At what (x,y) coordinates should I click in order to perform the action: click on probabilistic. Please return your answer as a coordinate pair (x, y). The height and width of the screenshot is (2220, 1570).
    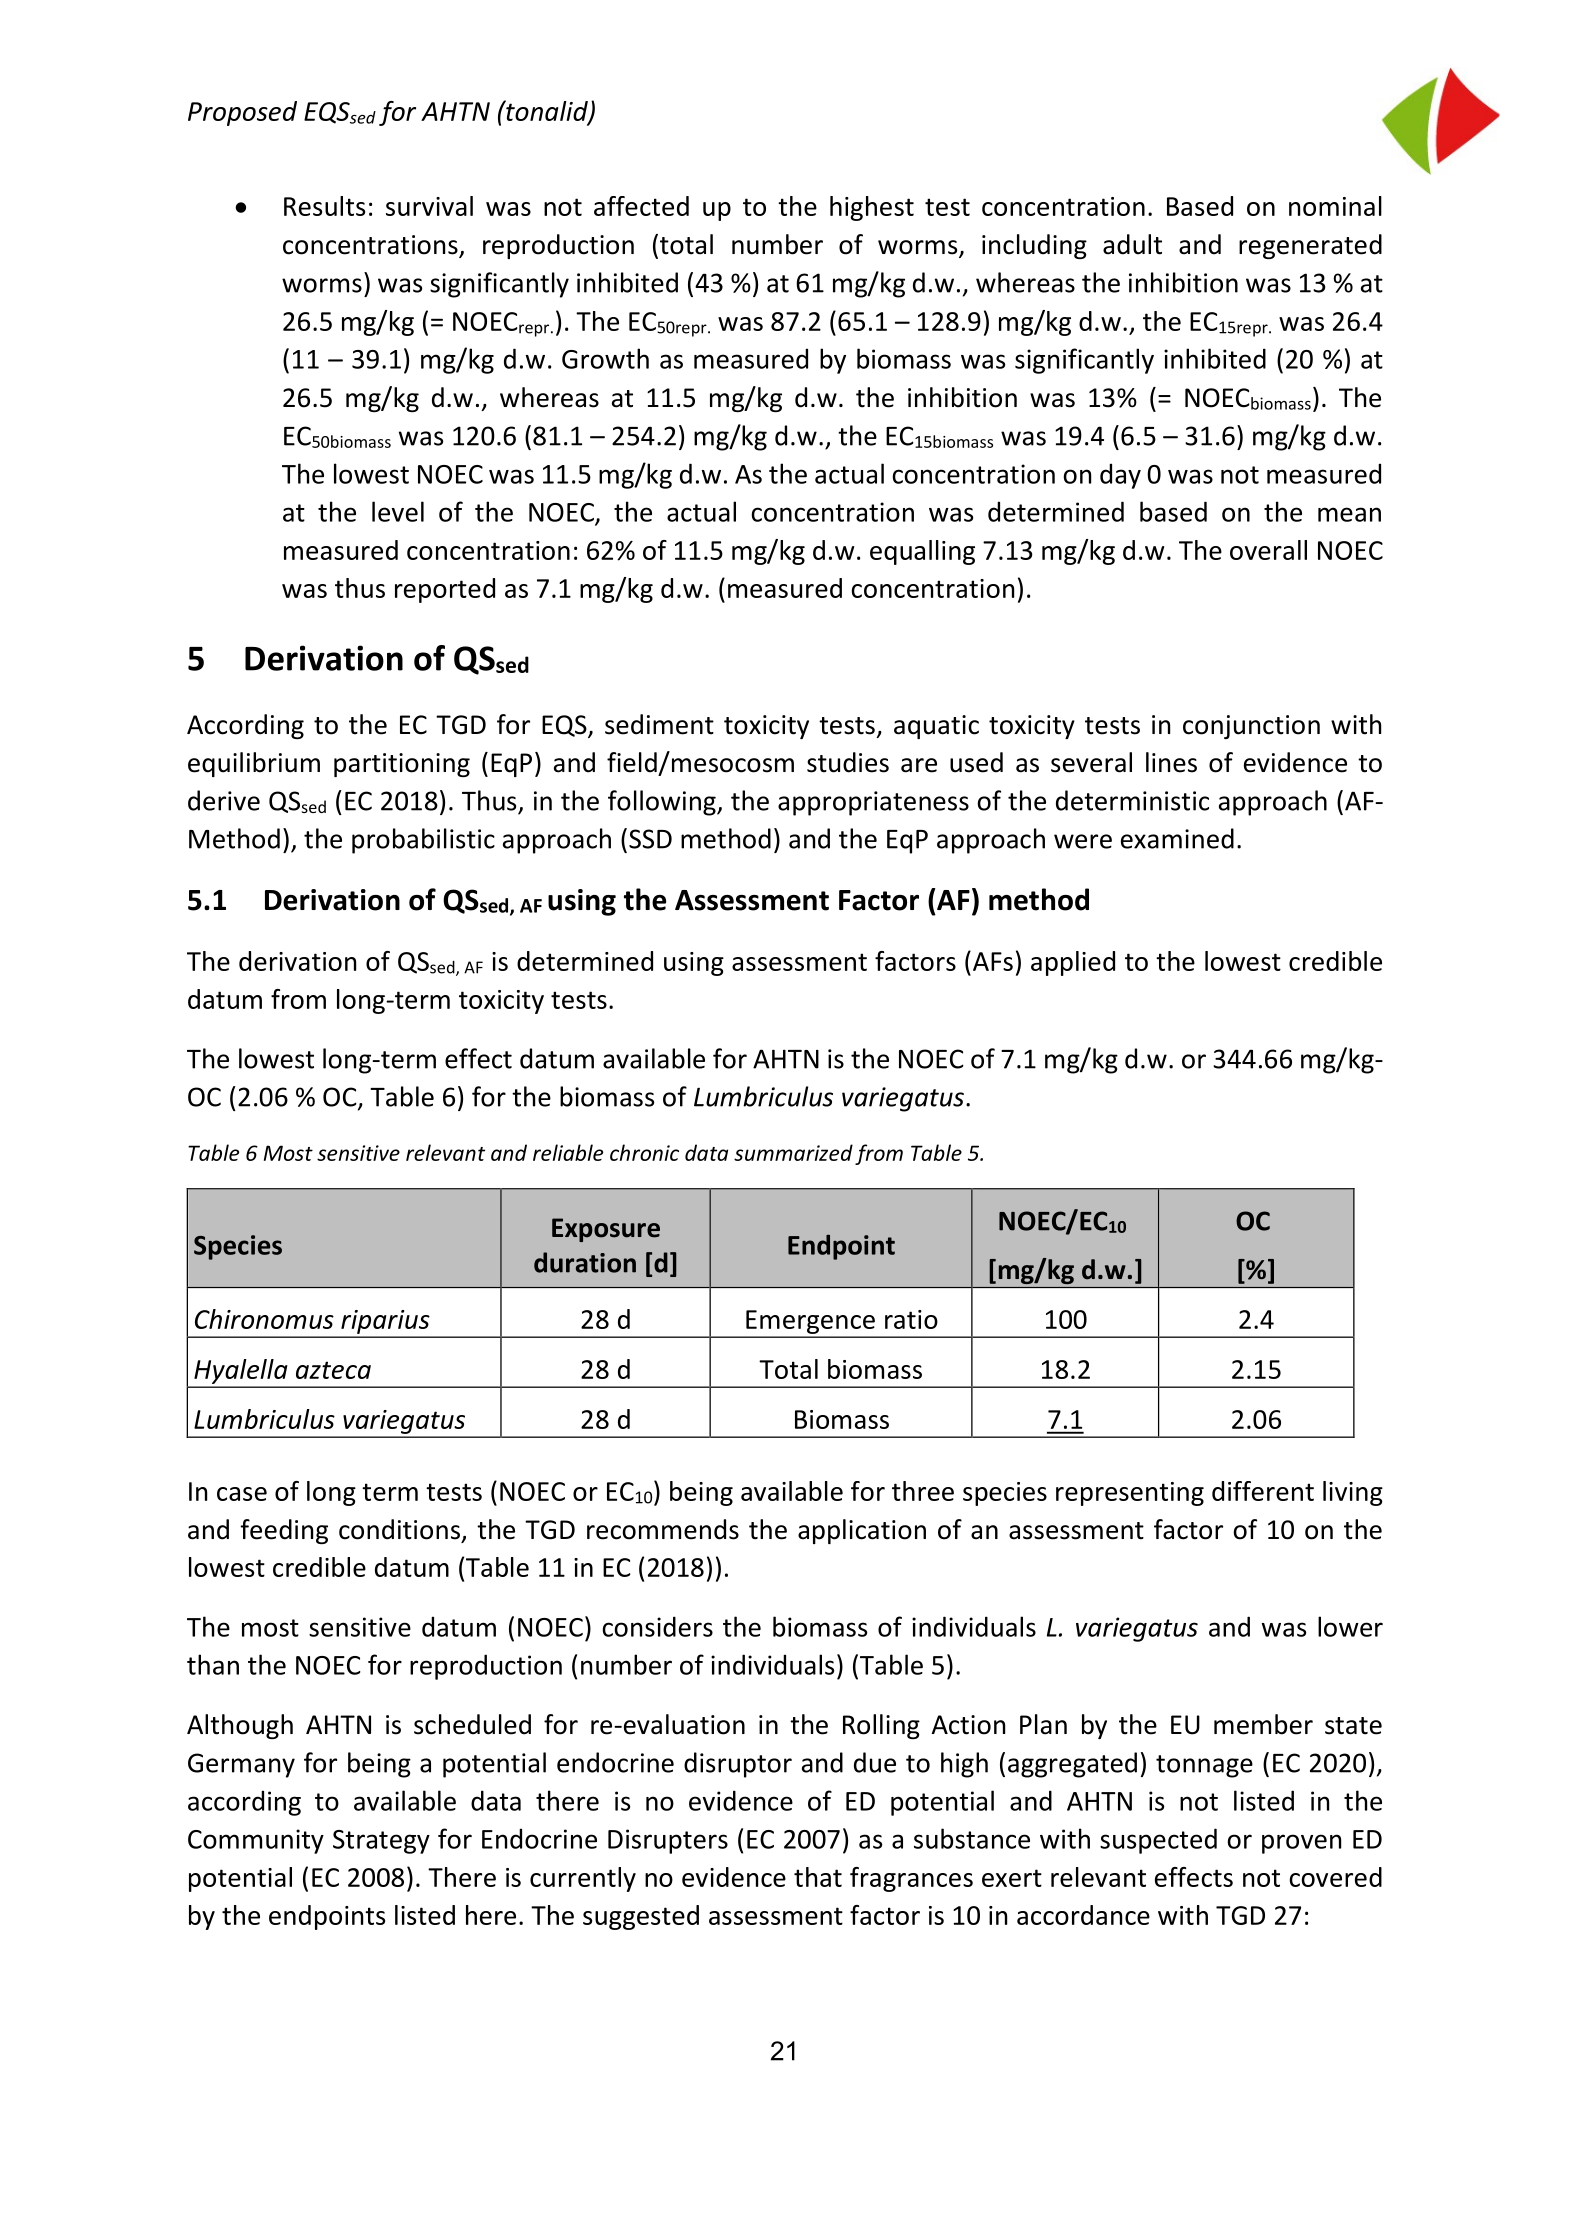
    Looking at the image, I should click on (423, 841).
